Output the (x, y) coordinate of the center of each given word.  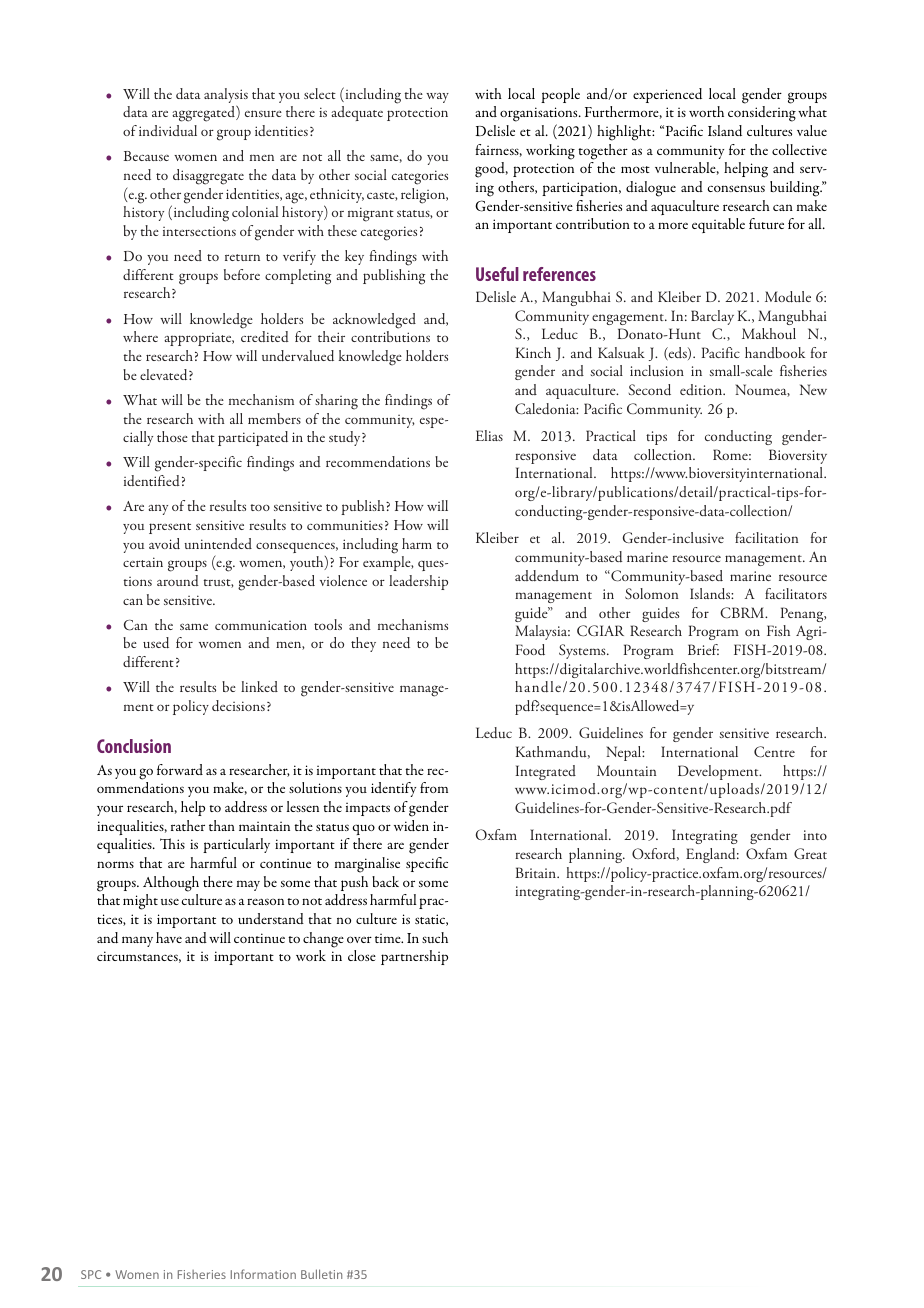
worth (706, 111)
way (437, 98)
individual (168, 130)
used (156, 642)
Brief (703, 649)
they (363, 644)
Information (263, 1274)
